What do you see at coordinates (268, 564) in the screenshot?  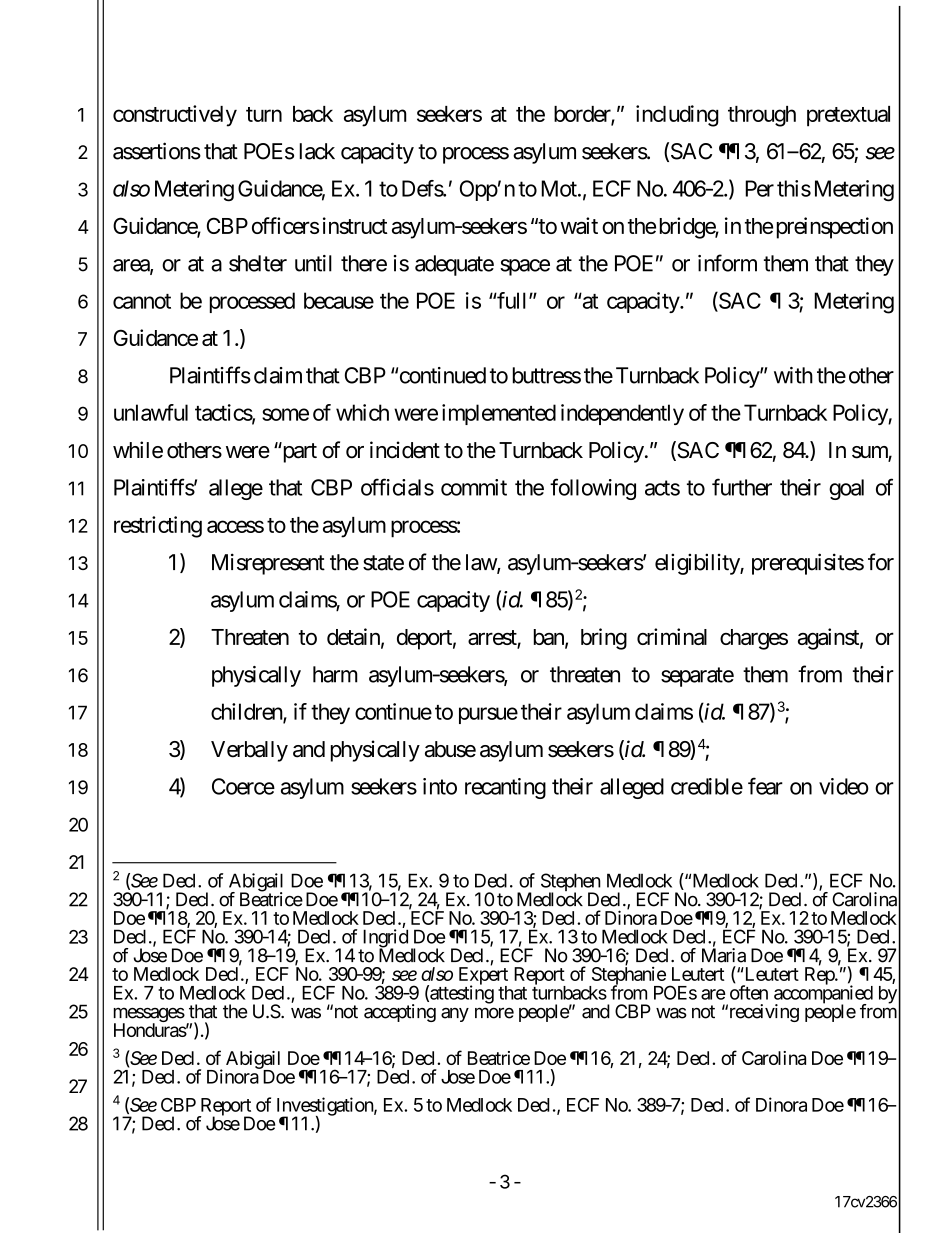 I see `Misrepresent` at bounding box center [268, 564].
